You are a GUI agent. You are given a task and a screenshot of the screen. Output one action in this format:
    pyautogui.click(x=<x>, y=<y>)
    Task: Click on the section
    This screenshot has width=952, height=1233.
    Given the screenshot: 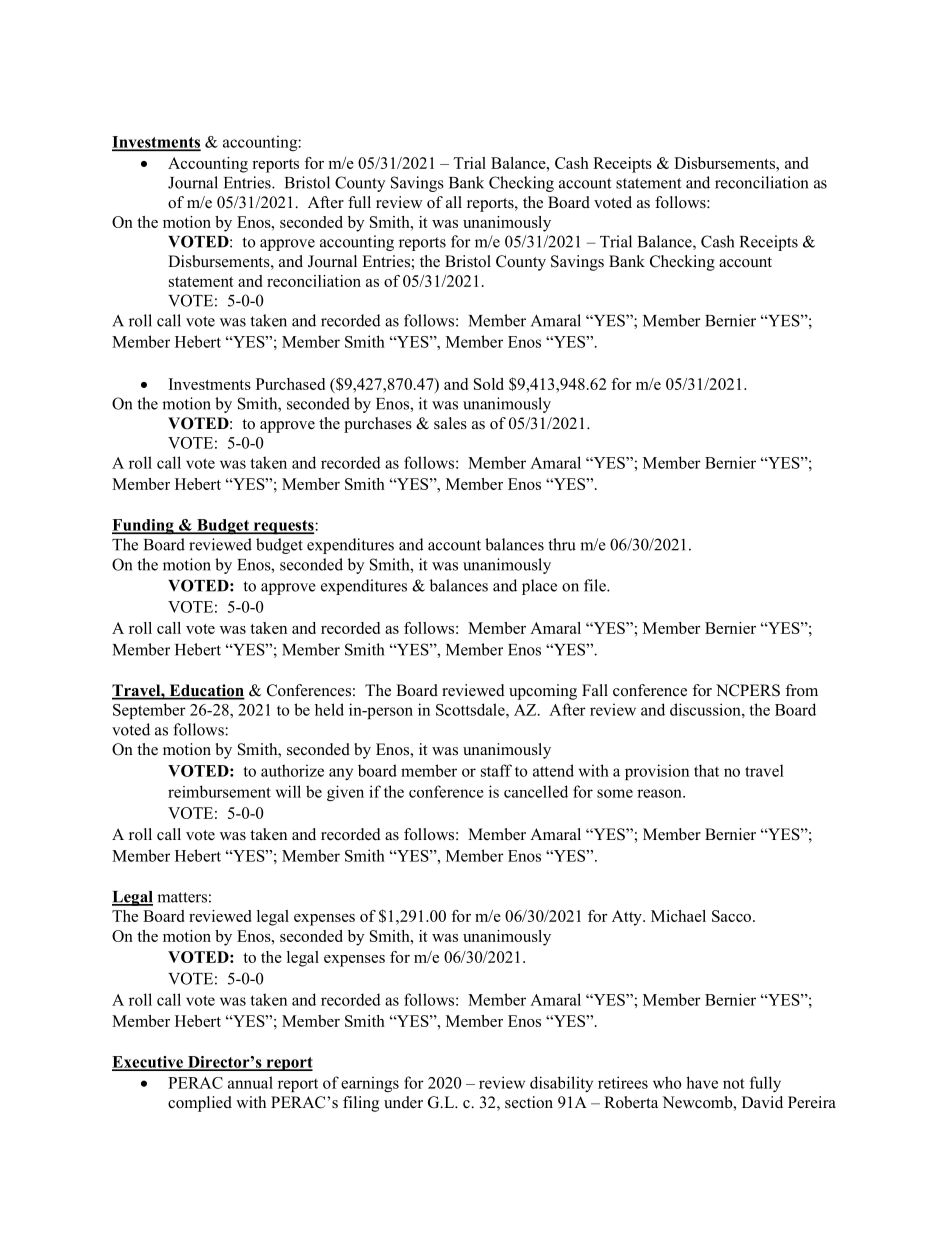 What is the action you would take?
    pyautogui.click(x=529, y=1102)
